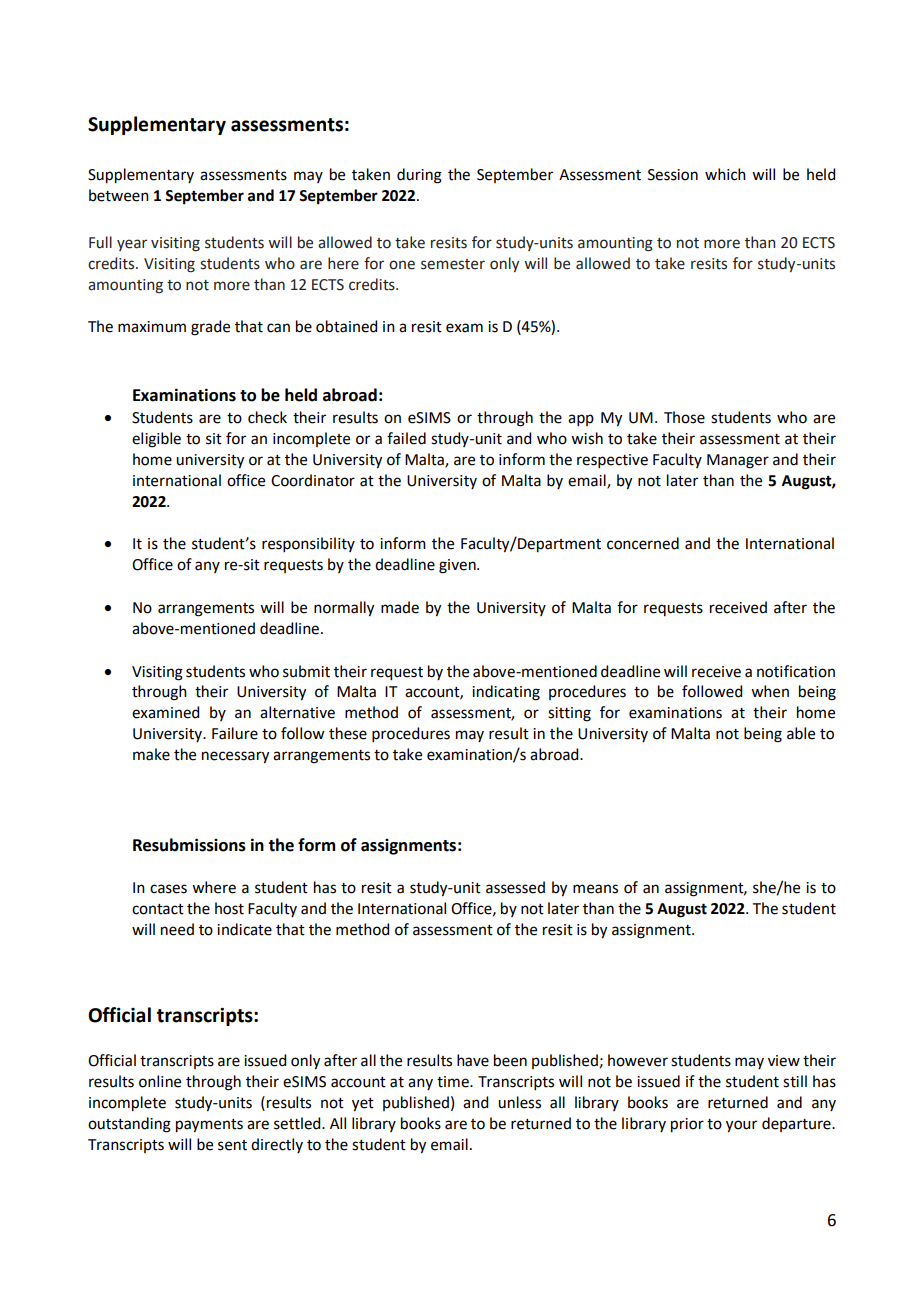  I want to click on between, so click(119, 195).
